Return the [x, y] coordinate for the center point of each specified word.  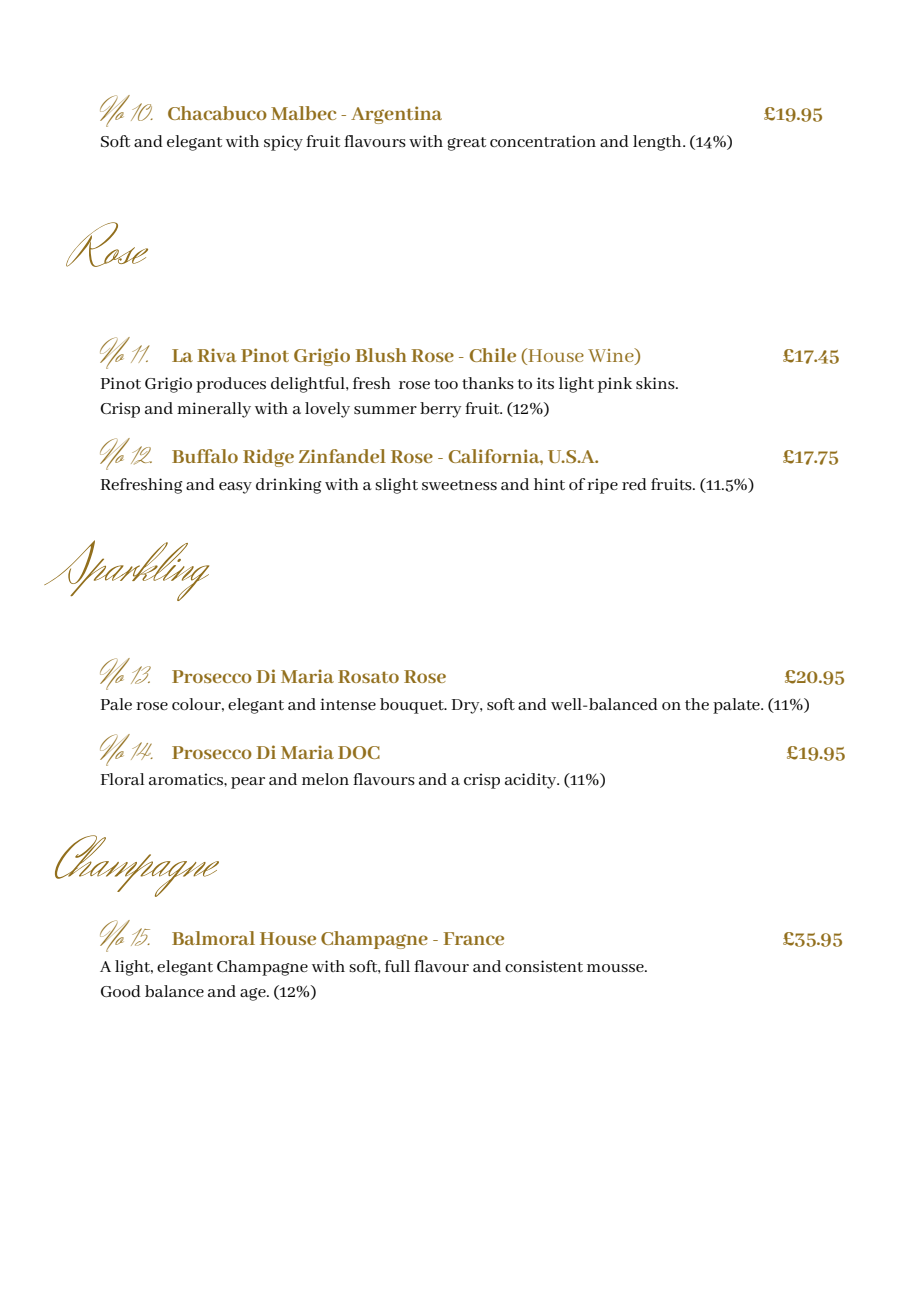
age [254, 994]
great [467, 144]
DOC [359, 752]
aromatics [187, 779]
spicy [283, 143]
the [697, 704]
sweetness [459, 485]
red [634, 484]
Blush [381, 355]
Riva [217, 355]
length [658, 143]
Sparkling [126, 570]
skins [656, 383]
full [397, 966]
